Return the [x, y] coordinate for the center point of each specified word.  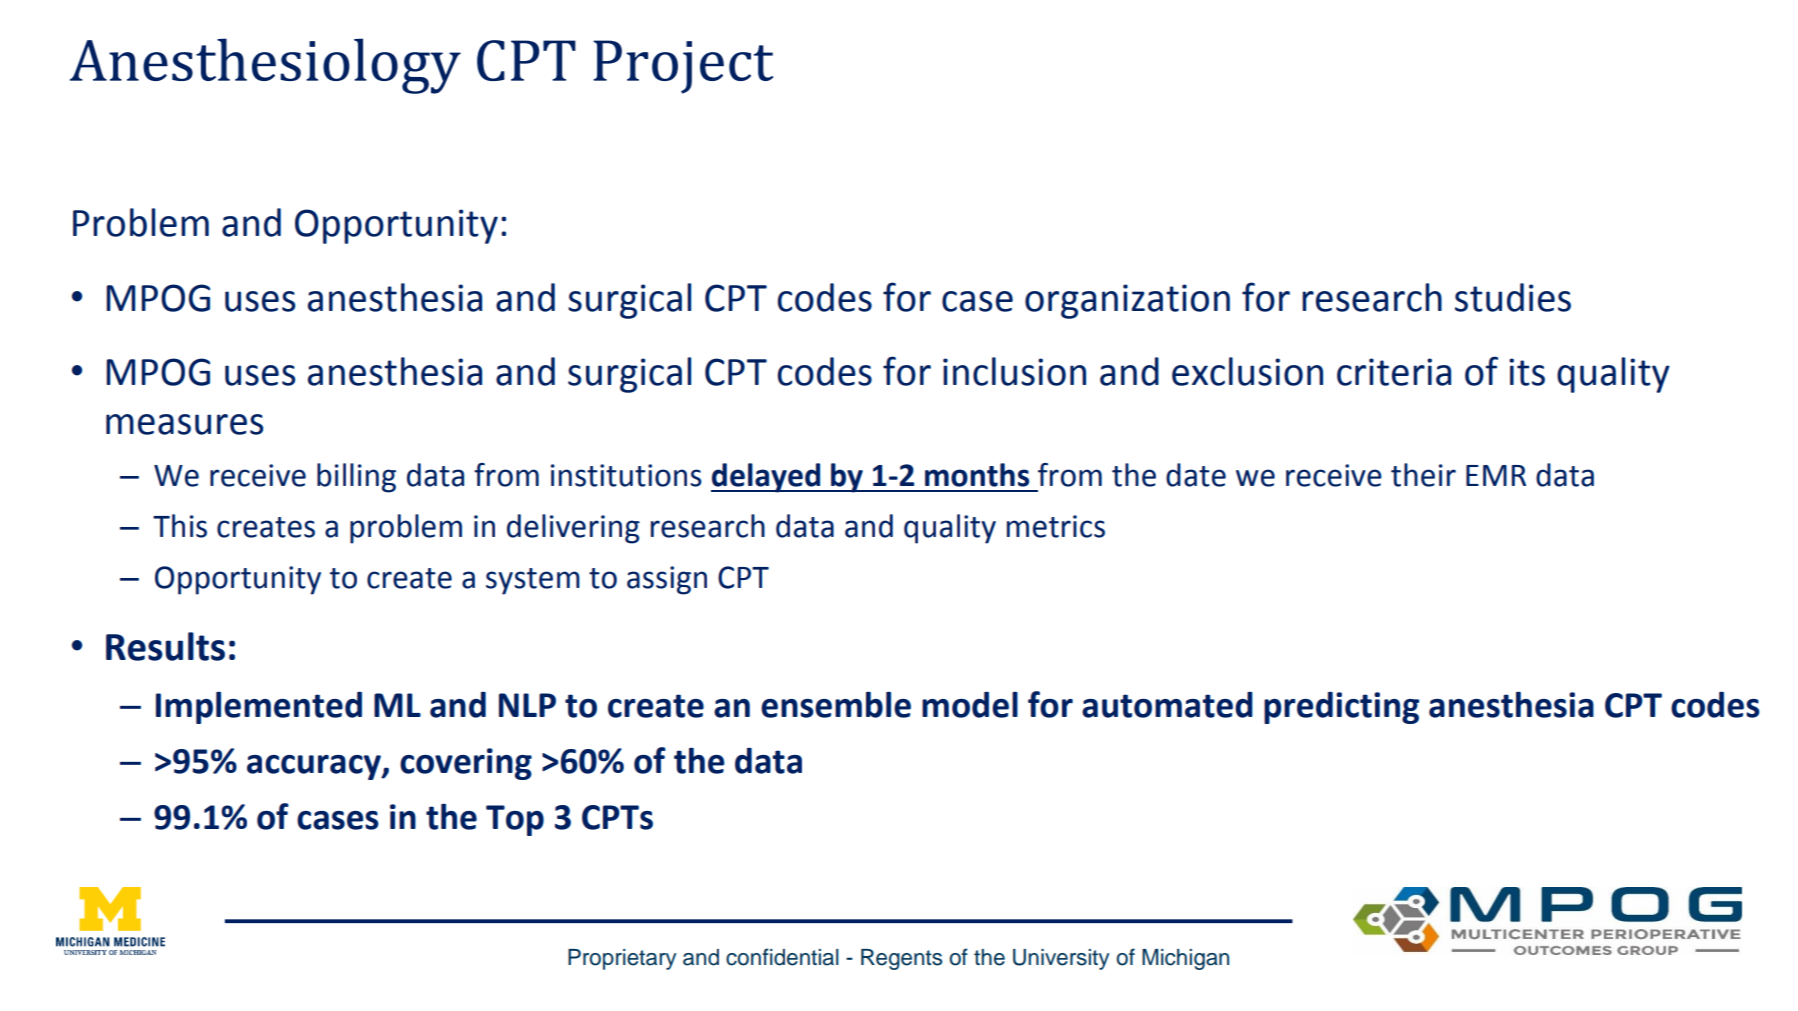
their [1423, 475]
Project [683, 67]
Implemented [259, 708]
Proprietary [622, 959]
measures [184, 424]
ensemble [836, 705]
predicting [1341, 708]
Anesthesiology [265, 66]
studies [1513, 297]
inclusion [1014, 371]
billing [356, 478]
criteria [1394, 372]
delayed [767, 478]
